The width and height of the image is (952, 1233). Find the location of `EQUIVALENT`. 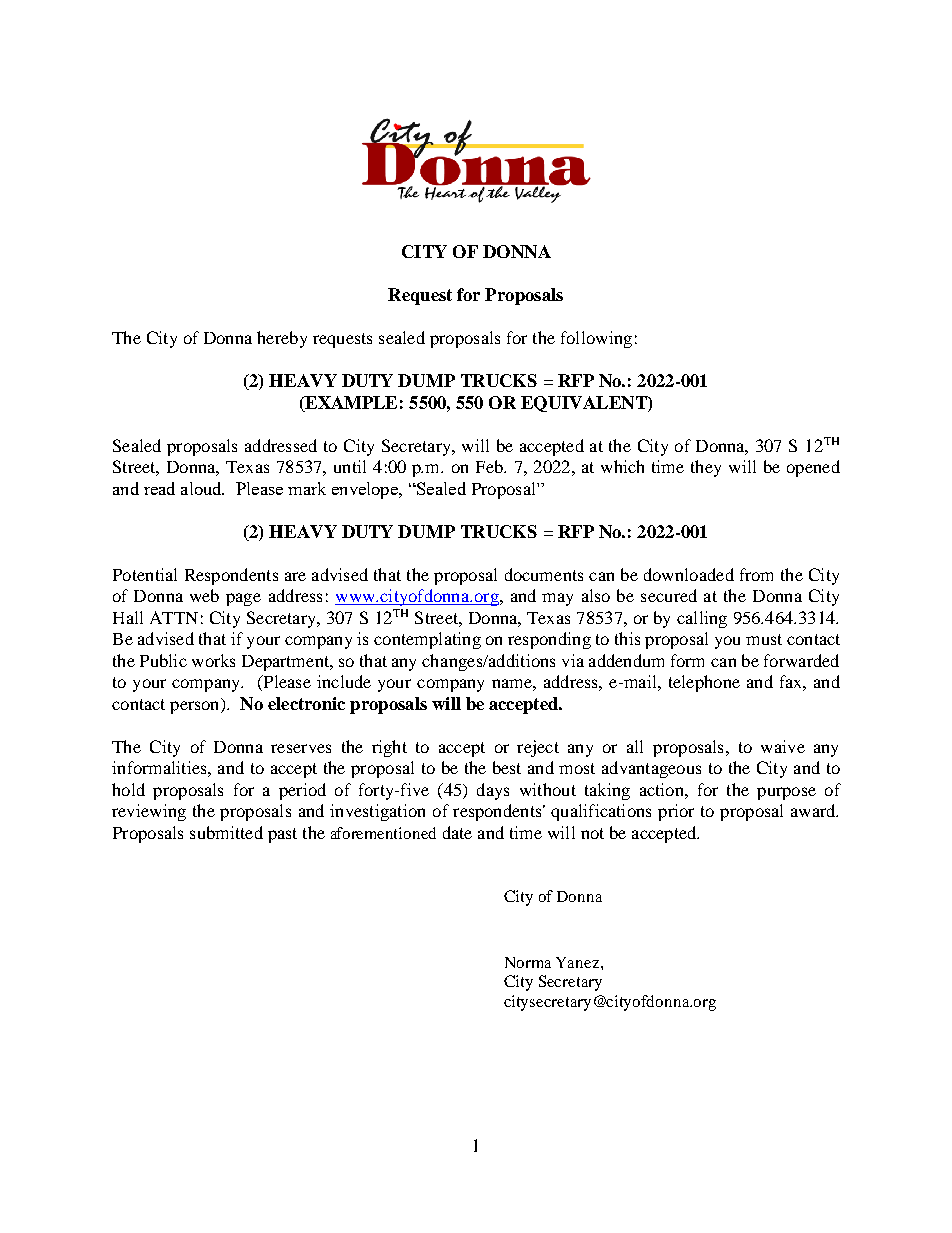

EQUIVALENT is located at coordinates (585, 404).
